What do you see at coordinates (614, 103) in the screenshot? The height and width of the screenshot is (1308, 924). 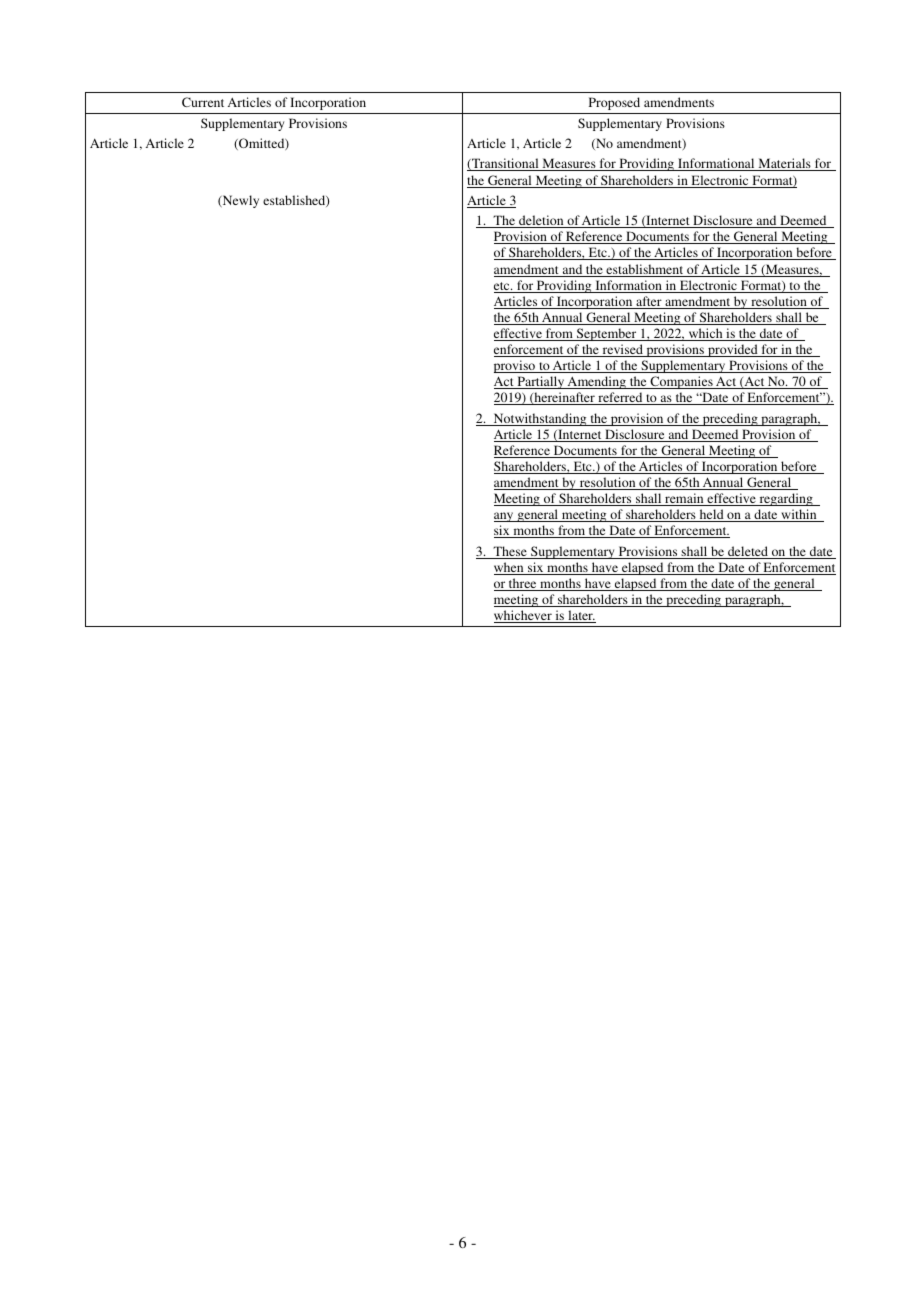 I see `Proposed` at bounding box center [614, 103].
